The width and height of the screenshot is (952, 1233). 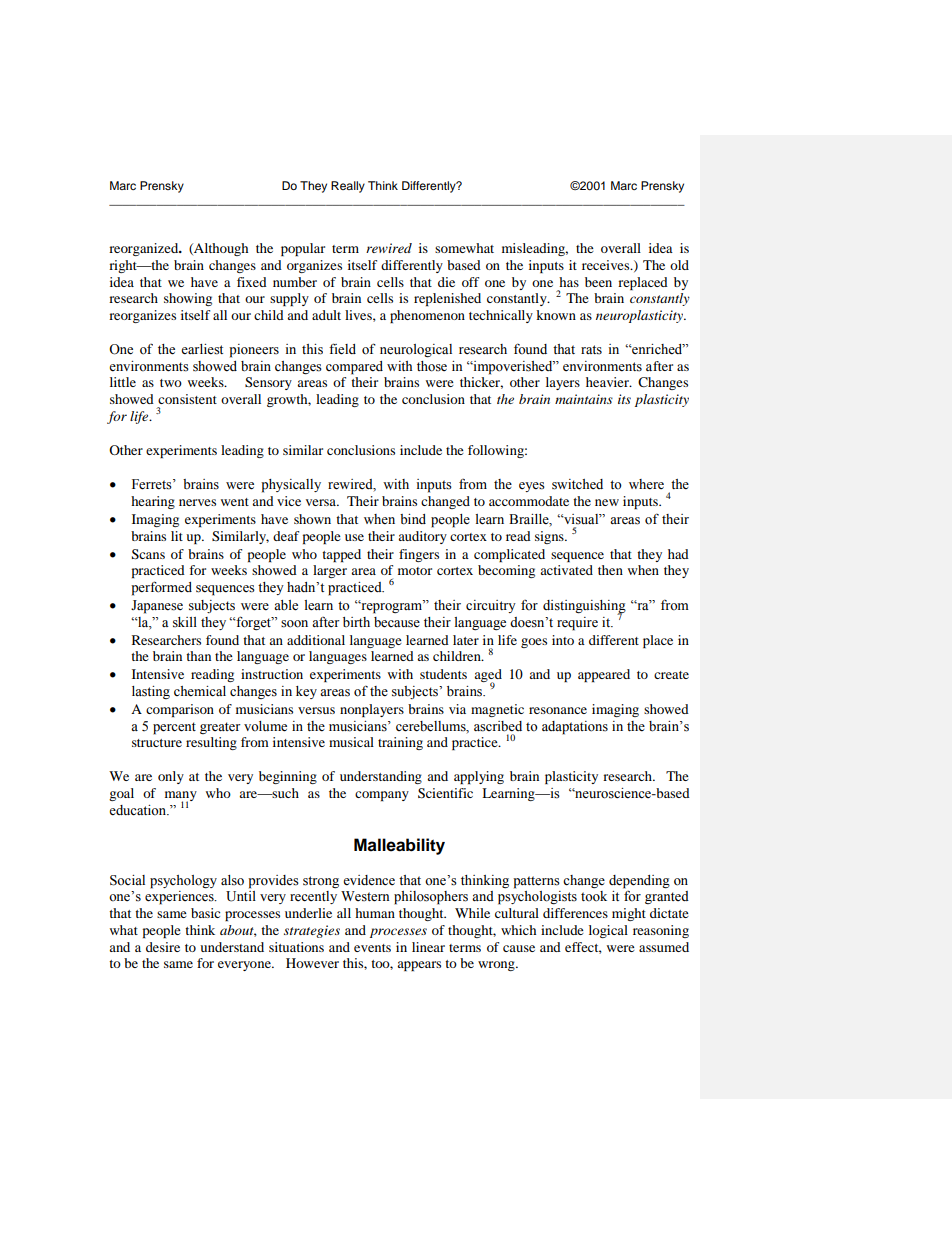 What do you see at coordinates (161, 588) in the screenshot?
I see `performed` at bounding box center [161, 588].
